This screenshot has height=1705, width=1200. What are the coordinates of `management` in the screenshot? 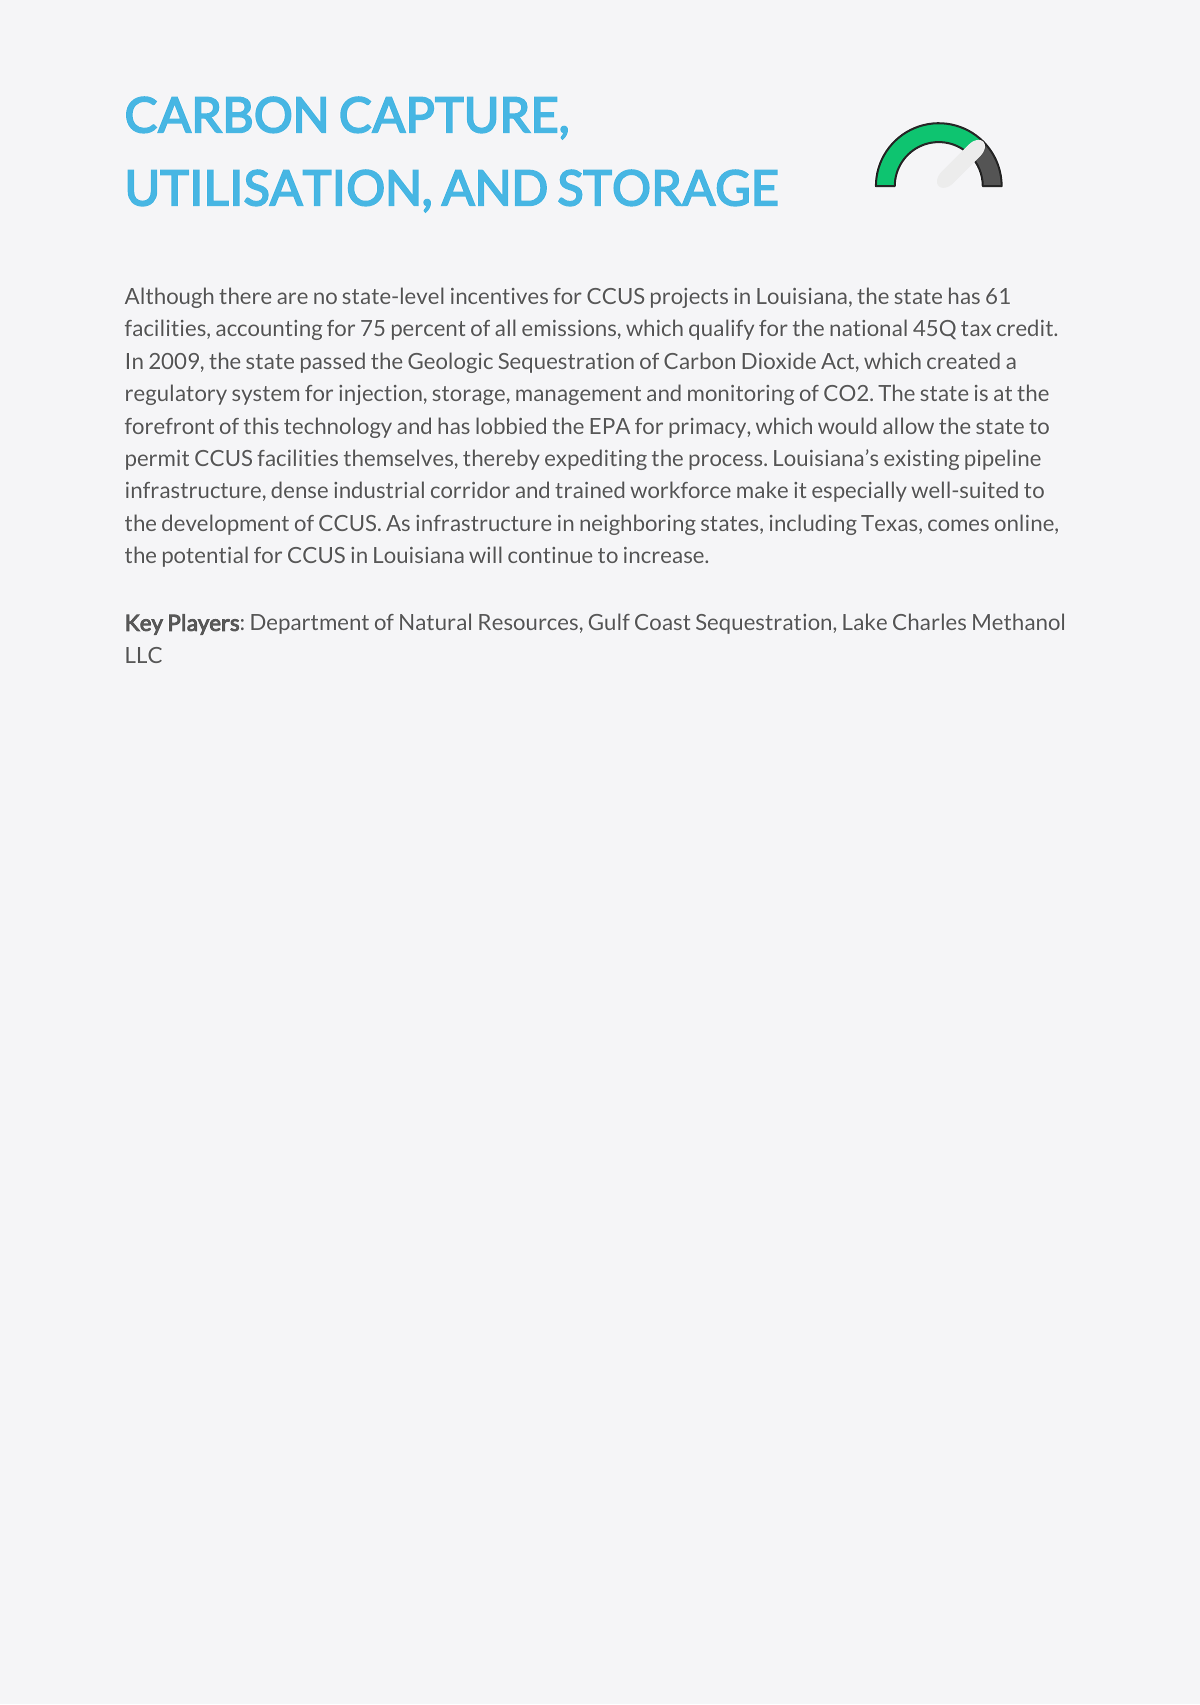 It's located at (578, 395).
